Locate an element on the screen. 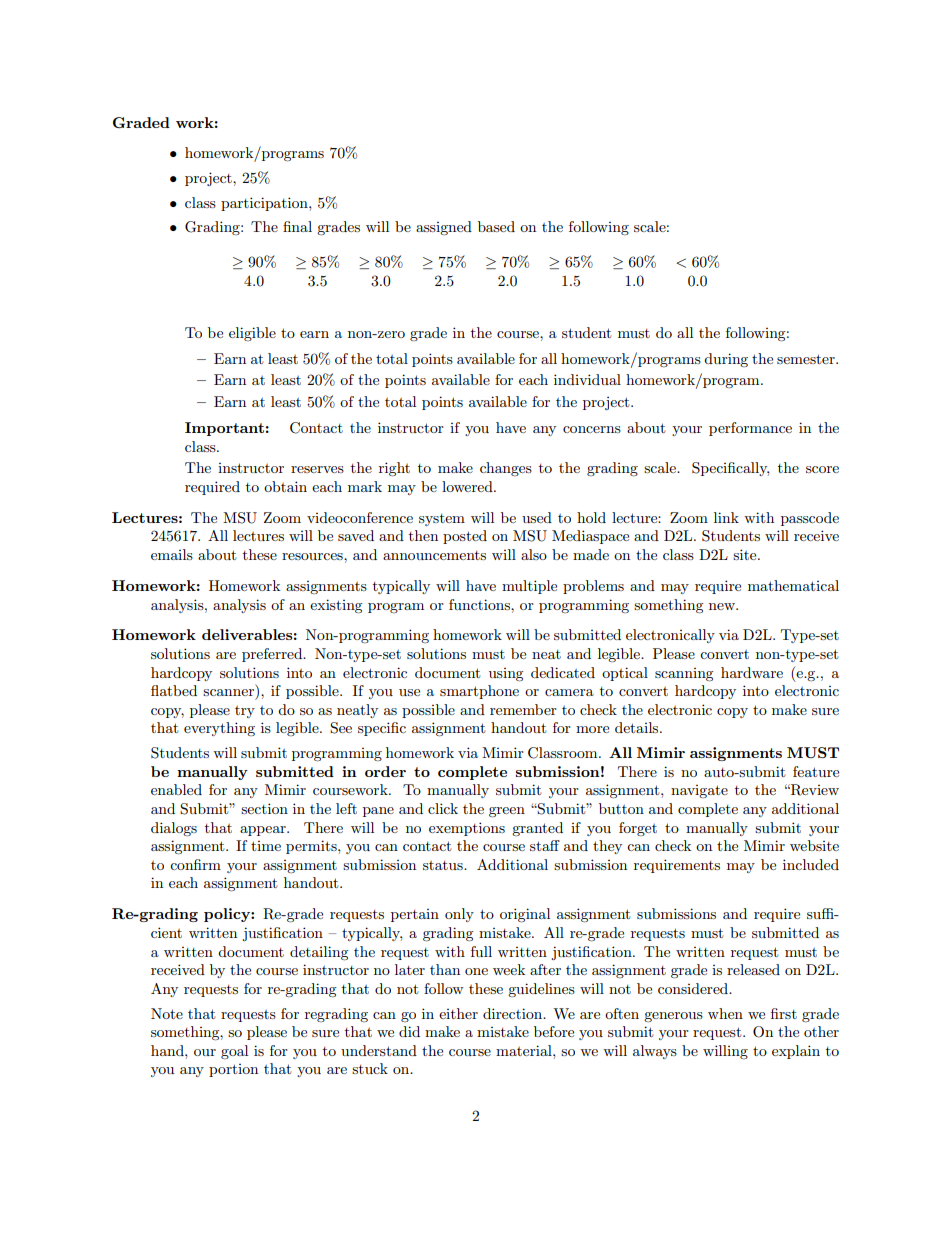 The height and width of the screenshot is (1233, 952). final is located at coordinates (297, 226).
